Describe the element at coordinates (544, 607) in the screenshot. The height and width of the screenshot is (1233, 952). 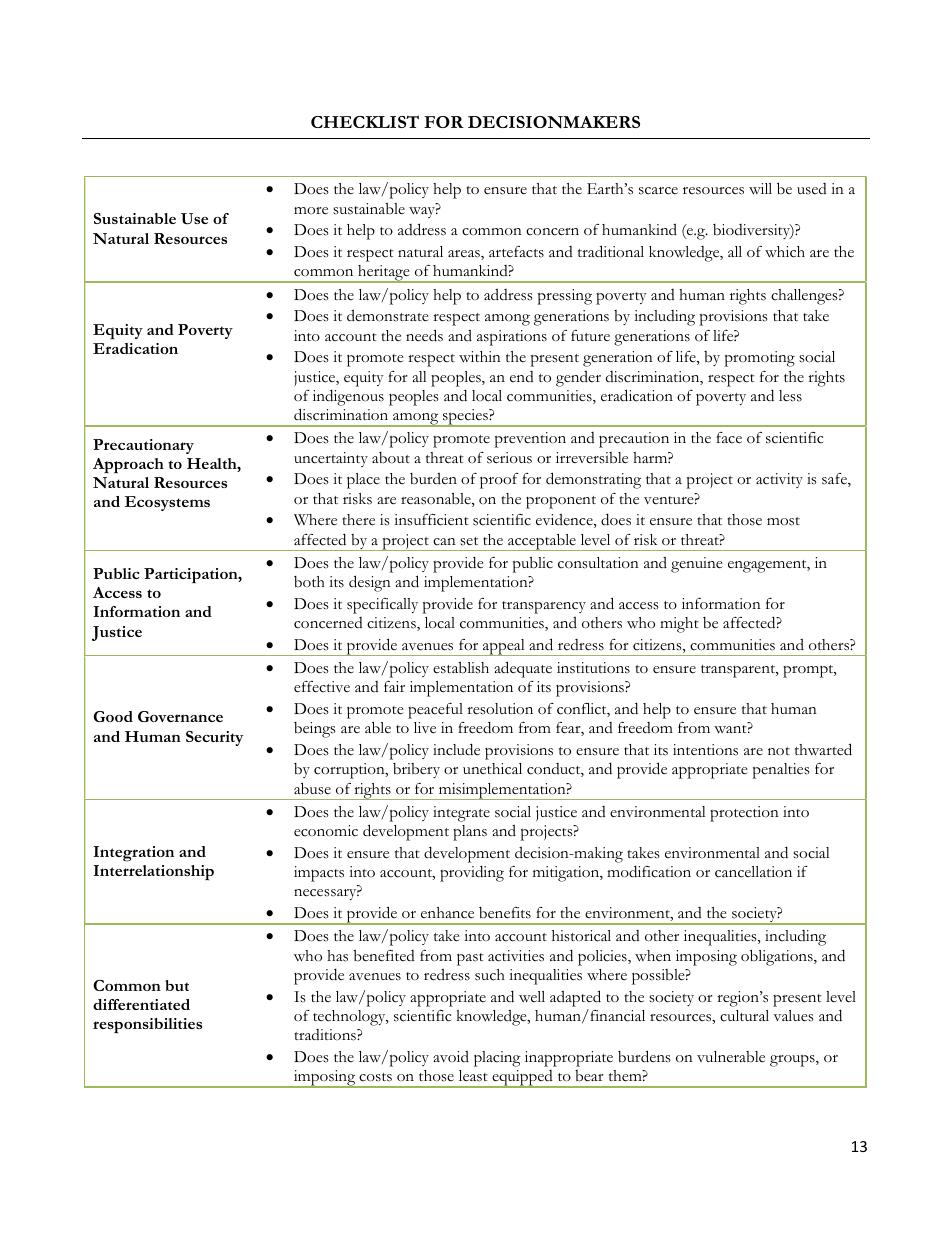
I see `transparency` at that location.
